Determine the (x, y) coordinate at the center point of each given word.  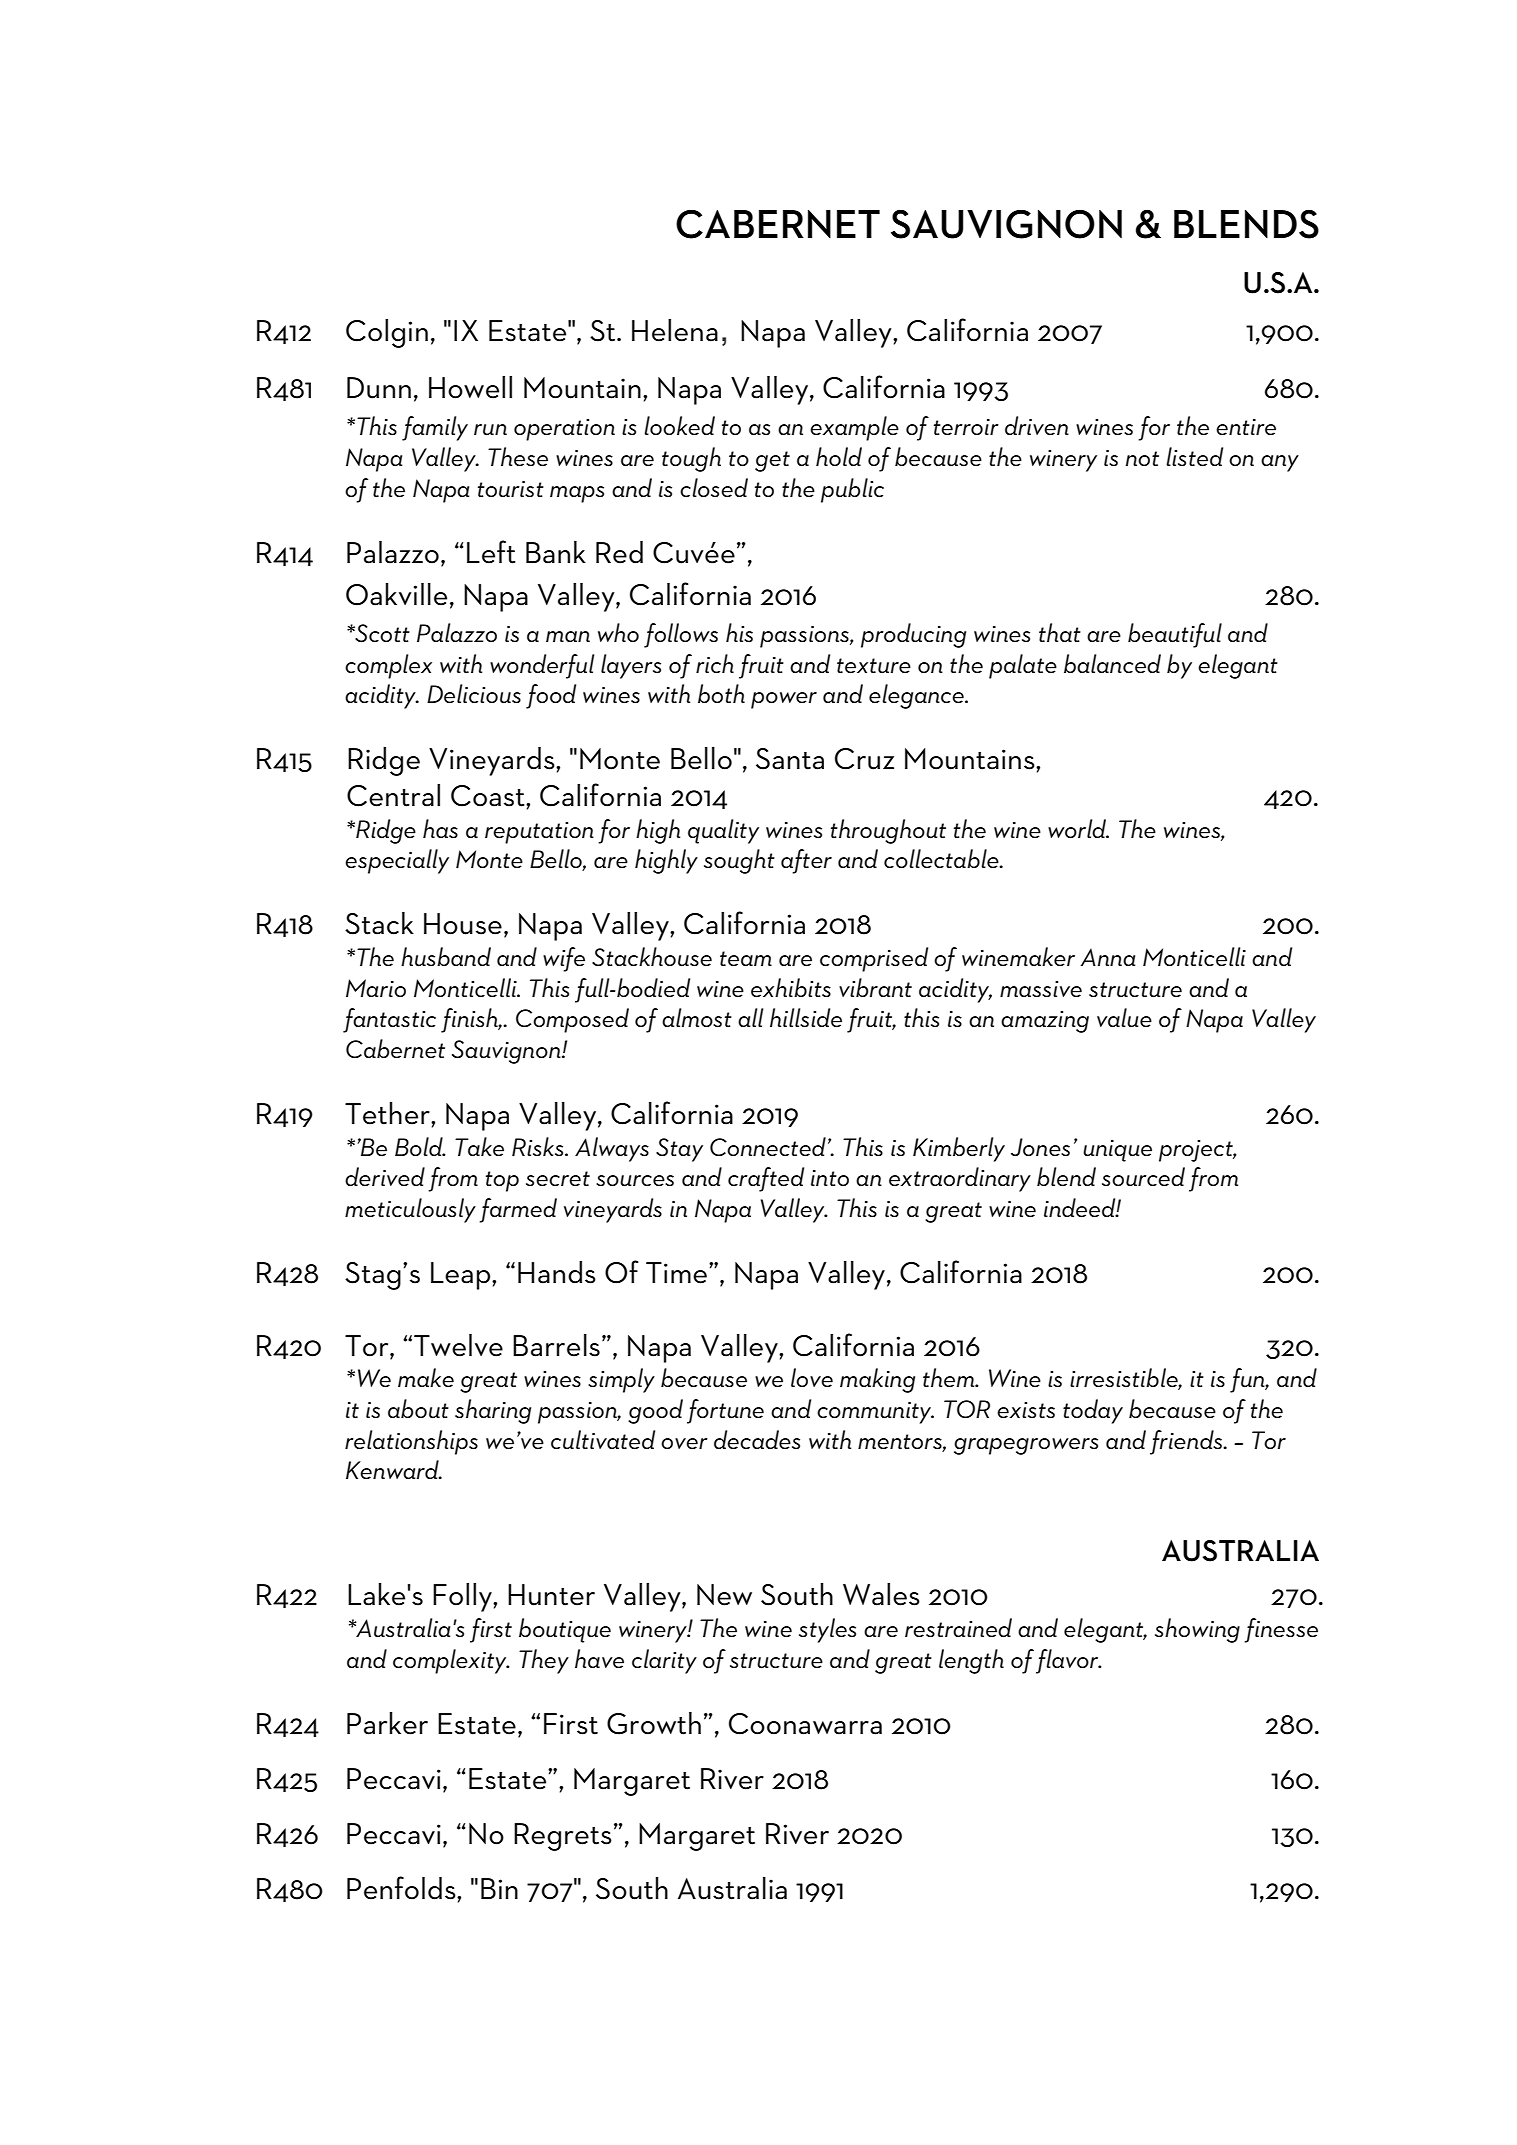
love (812, 1378)
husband (446, 957)
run (490, 430)
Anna (1107, 957)
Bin (499, 1888)
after (806, 861)
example (854, 428)
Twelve (458, 1345)
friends (1187, 1442)
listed (1194, 457)
